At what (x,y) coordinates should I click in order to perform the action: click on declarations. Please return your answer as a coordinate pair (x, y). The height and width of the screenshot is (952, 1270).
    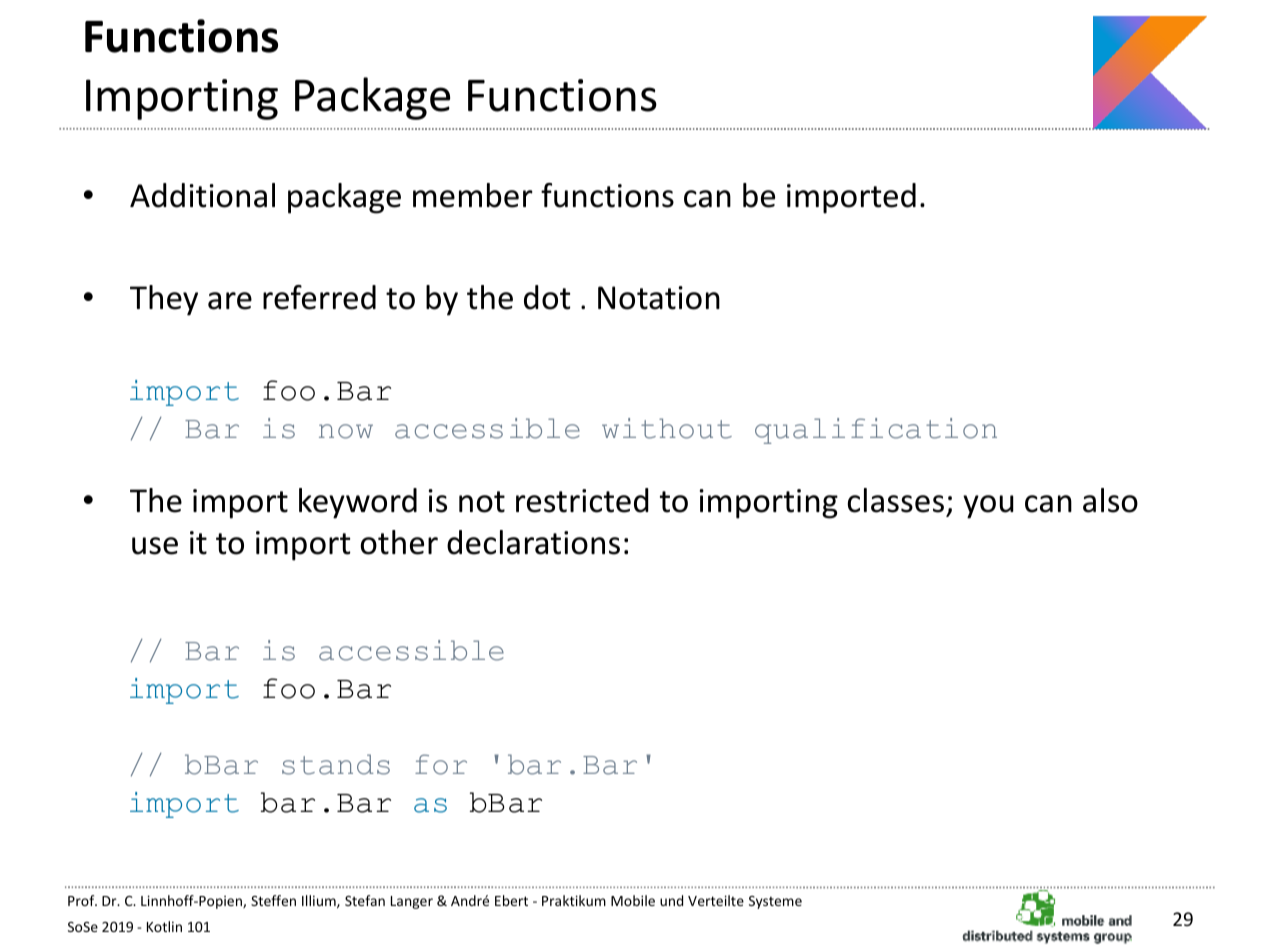
    Looking at the image, I should click on (533, 542).
